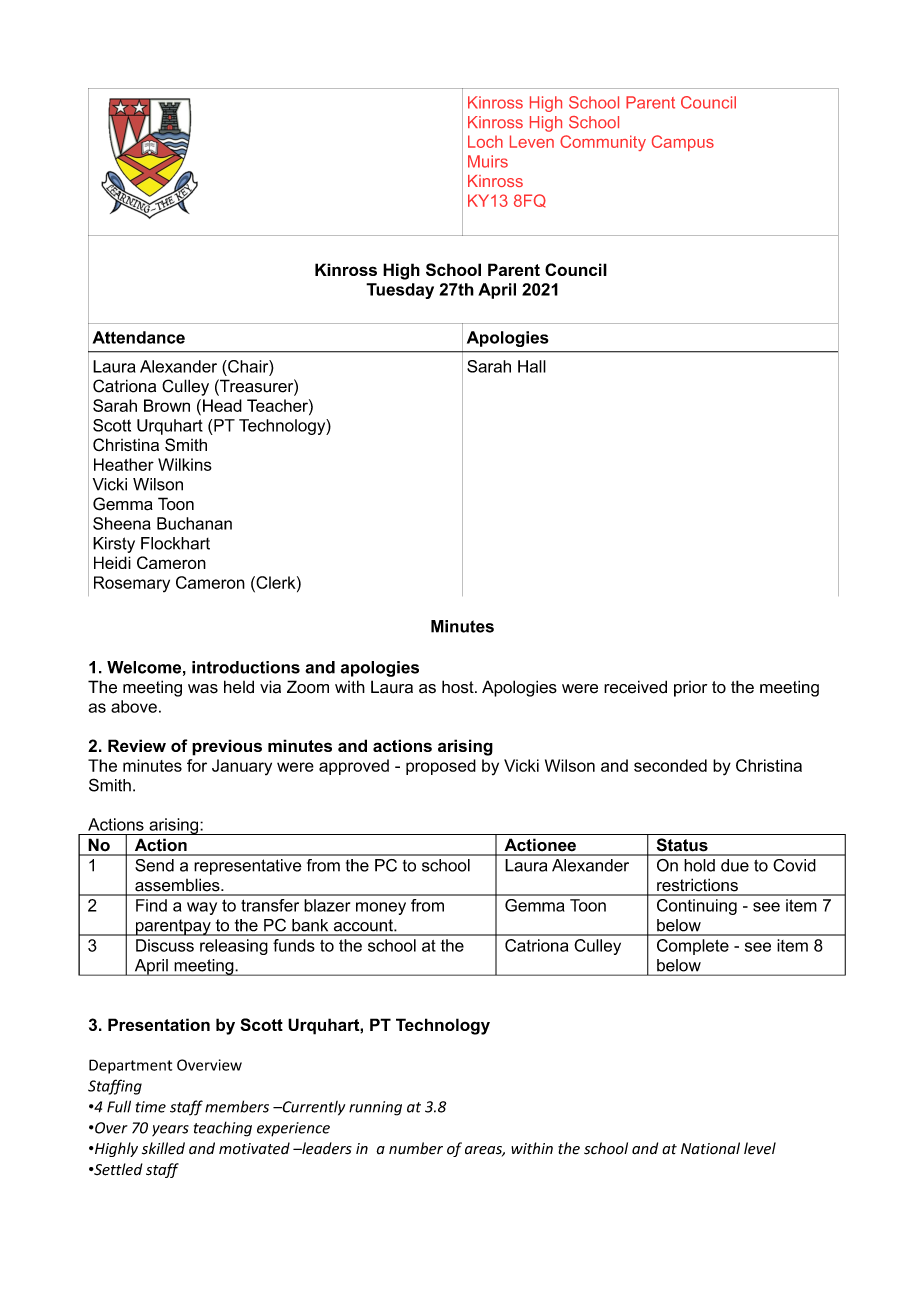  Describe the element at coordinates (485, 141) in the page. I see `Loch` at that location.
